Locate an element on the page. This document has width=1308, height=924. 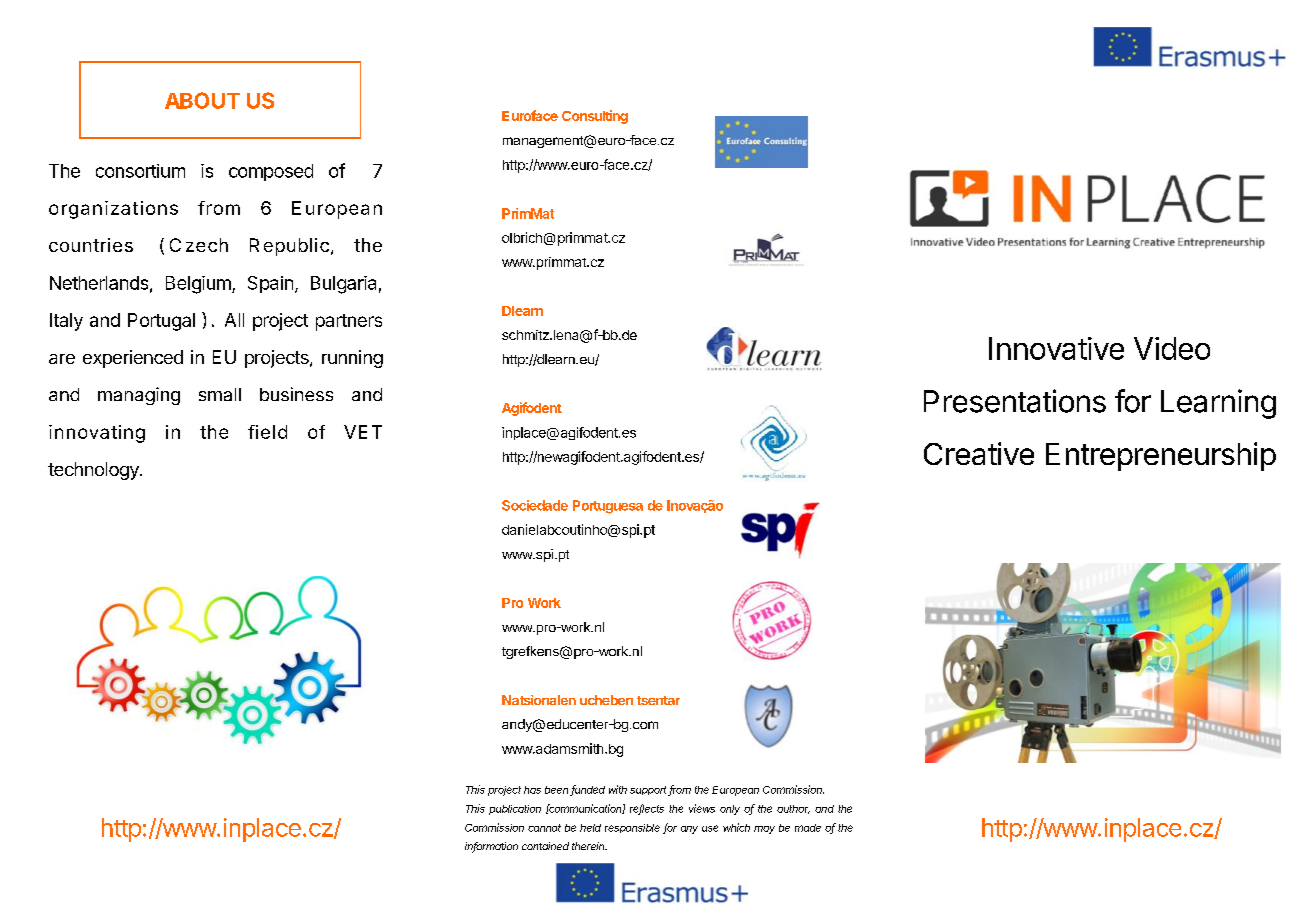
running is located at coordinates (352, 359).
